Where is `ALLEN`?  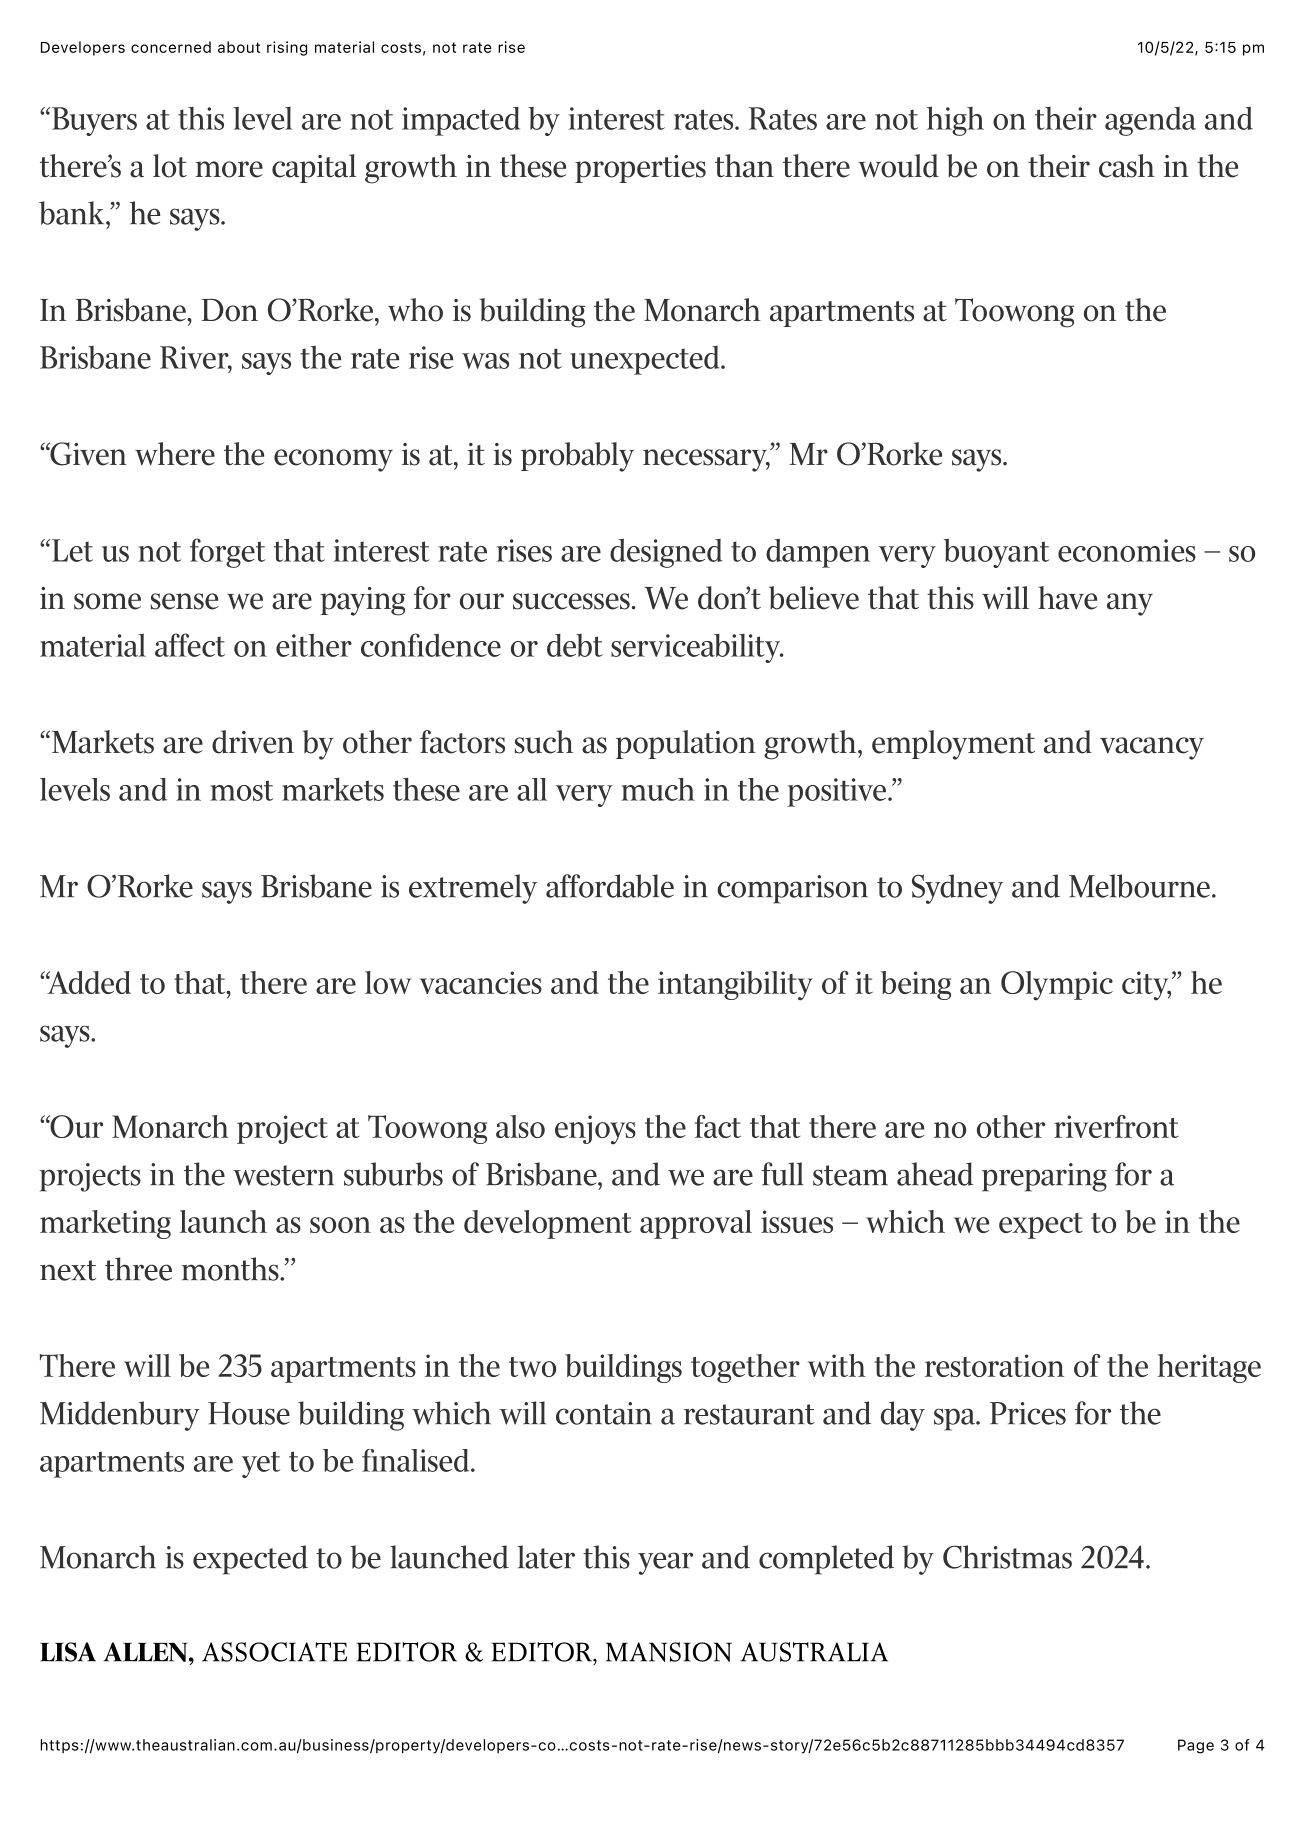
ALLEN is located at coordinates (147, 1652).
